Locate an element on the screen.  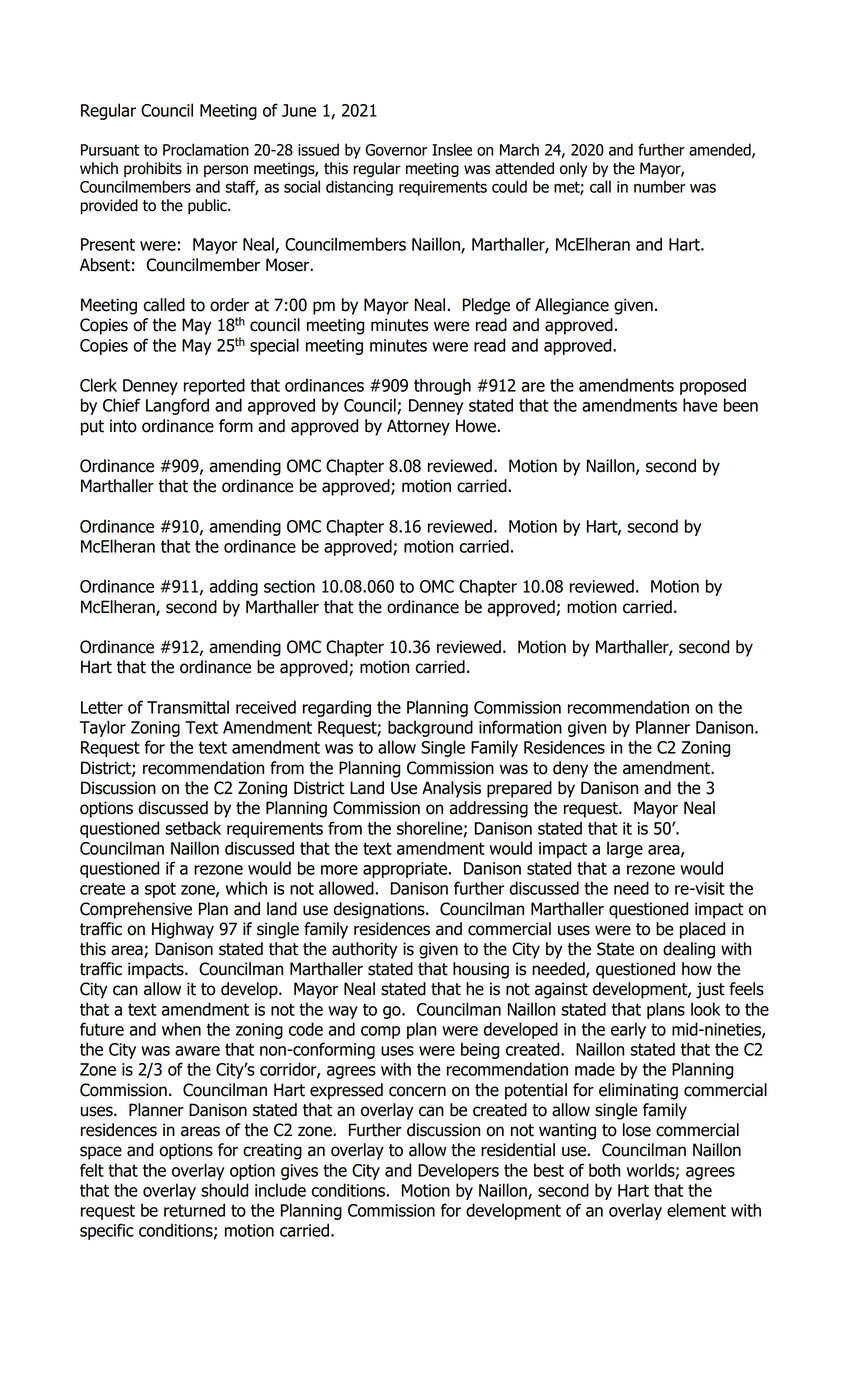
prohibits is located at coordinates (153, 169).
